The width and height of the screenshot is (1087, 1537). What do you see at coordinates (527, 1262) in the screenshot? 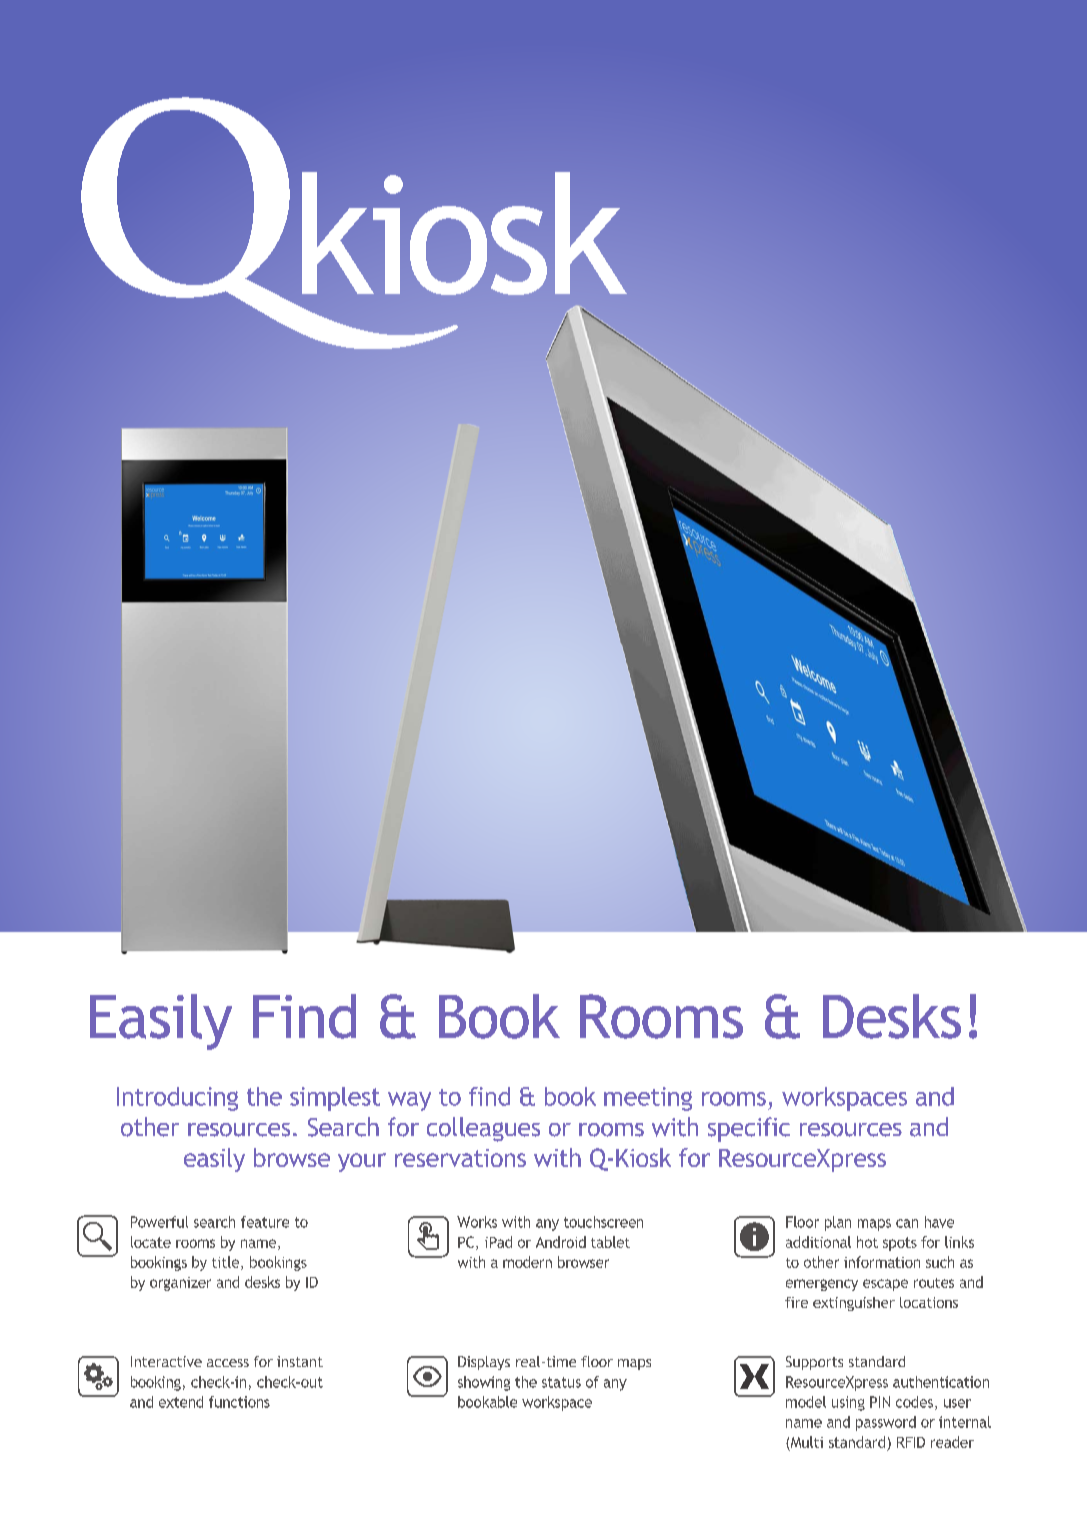
I see `modern` at bounding box center [527, 1262].
